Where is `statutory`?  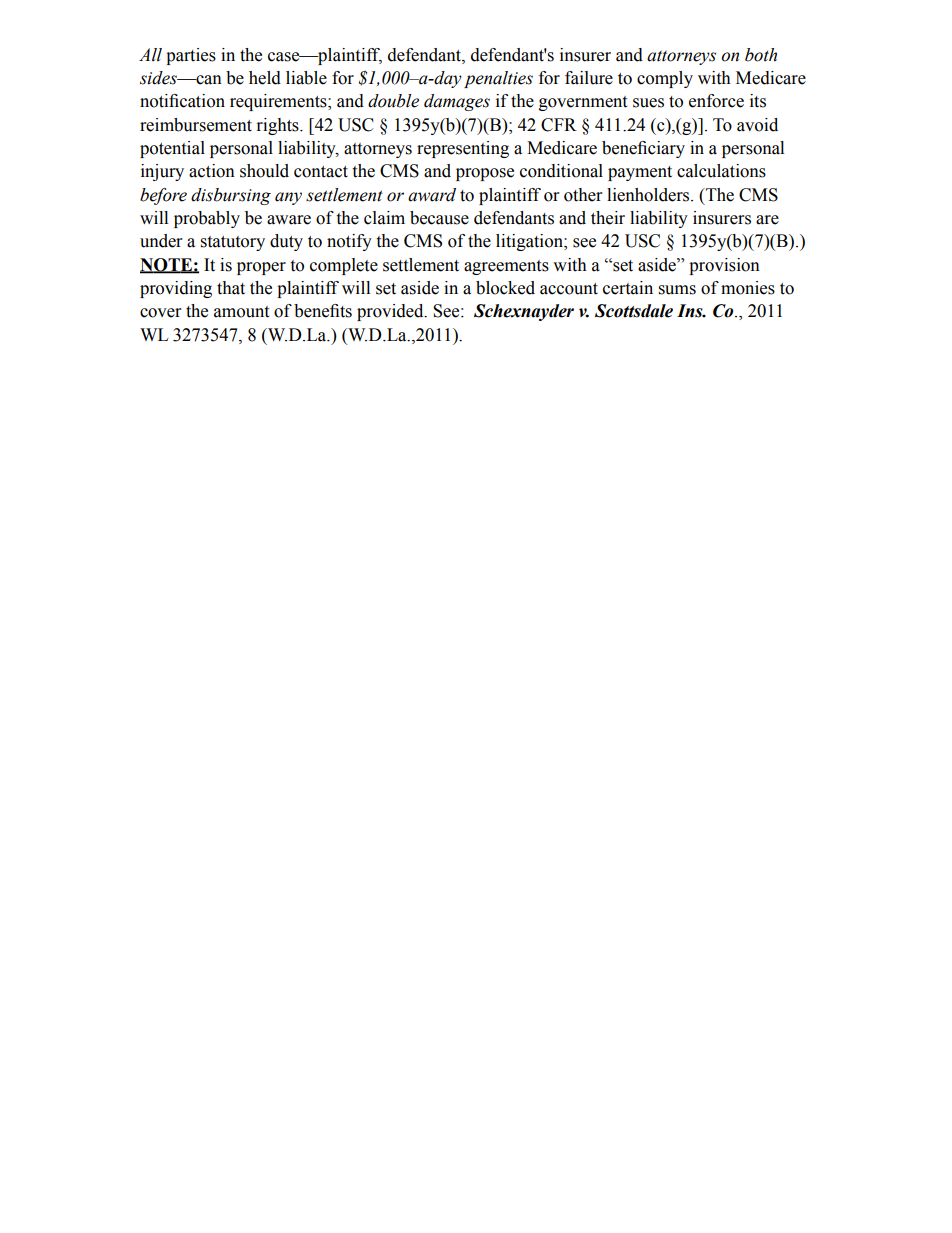
statutory is located at coordinates (233, 243).
